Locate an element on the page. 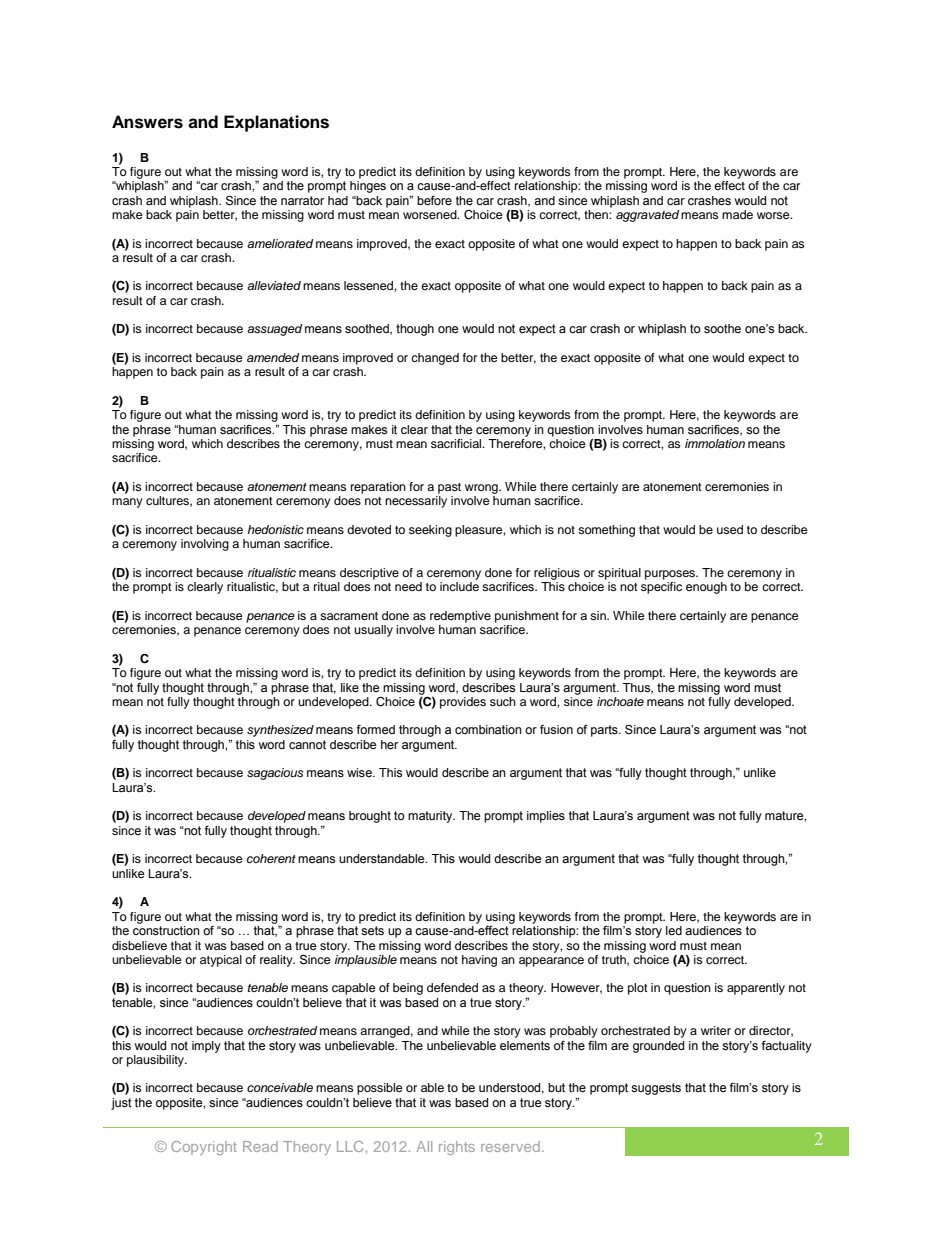  Copyright is located at coordinates (204, 1148).
